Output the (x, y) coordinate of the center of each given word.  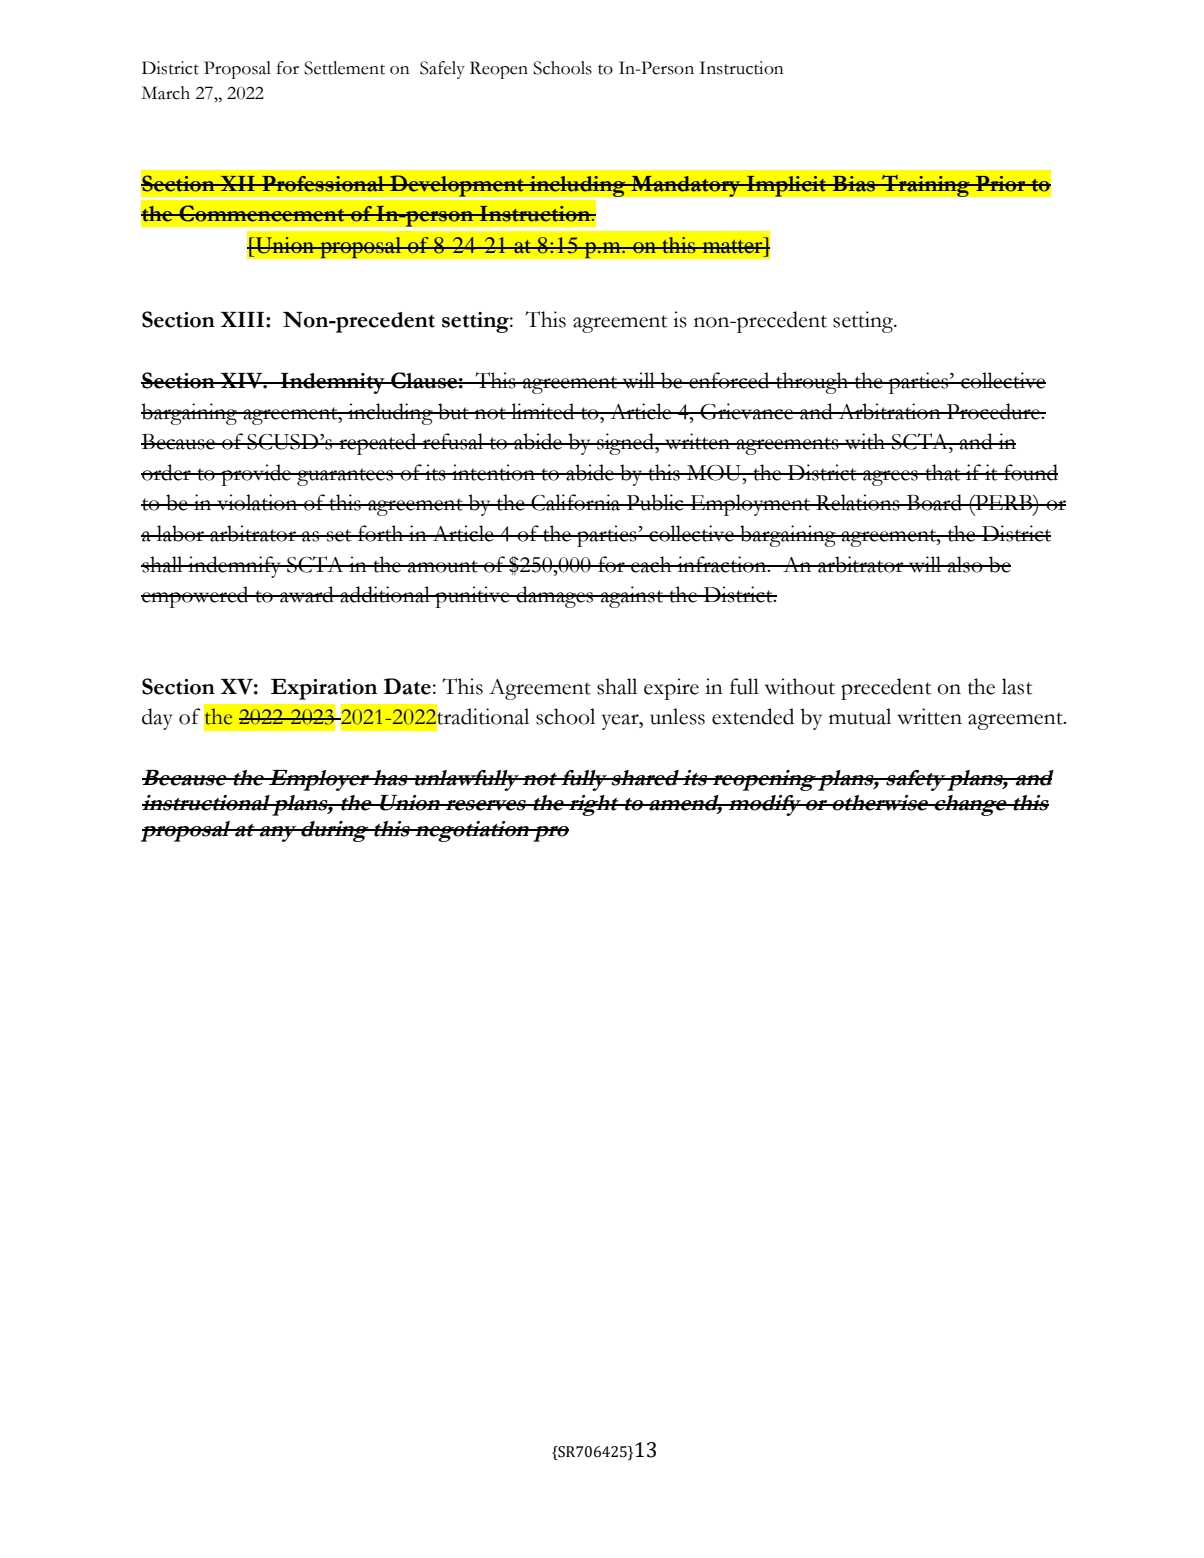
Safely (442, 70)
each (651, 564)
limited (543, 411)
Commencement (262, 213)
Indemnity (333, 383)
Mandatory (686, 186)
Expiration (324, 689)
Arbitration (889, 411)
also (965, 564)
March (166, 93)
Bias (854, 184)
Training (926, 185)
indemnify (234, 567)
